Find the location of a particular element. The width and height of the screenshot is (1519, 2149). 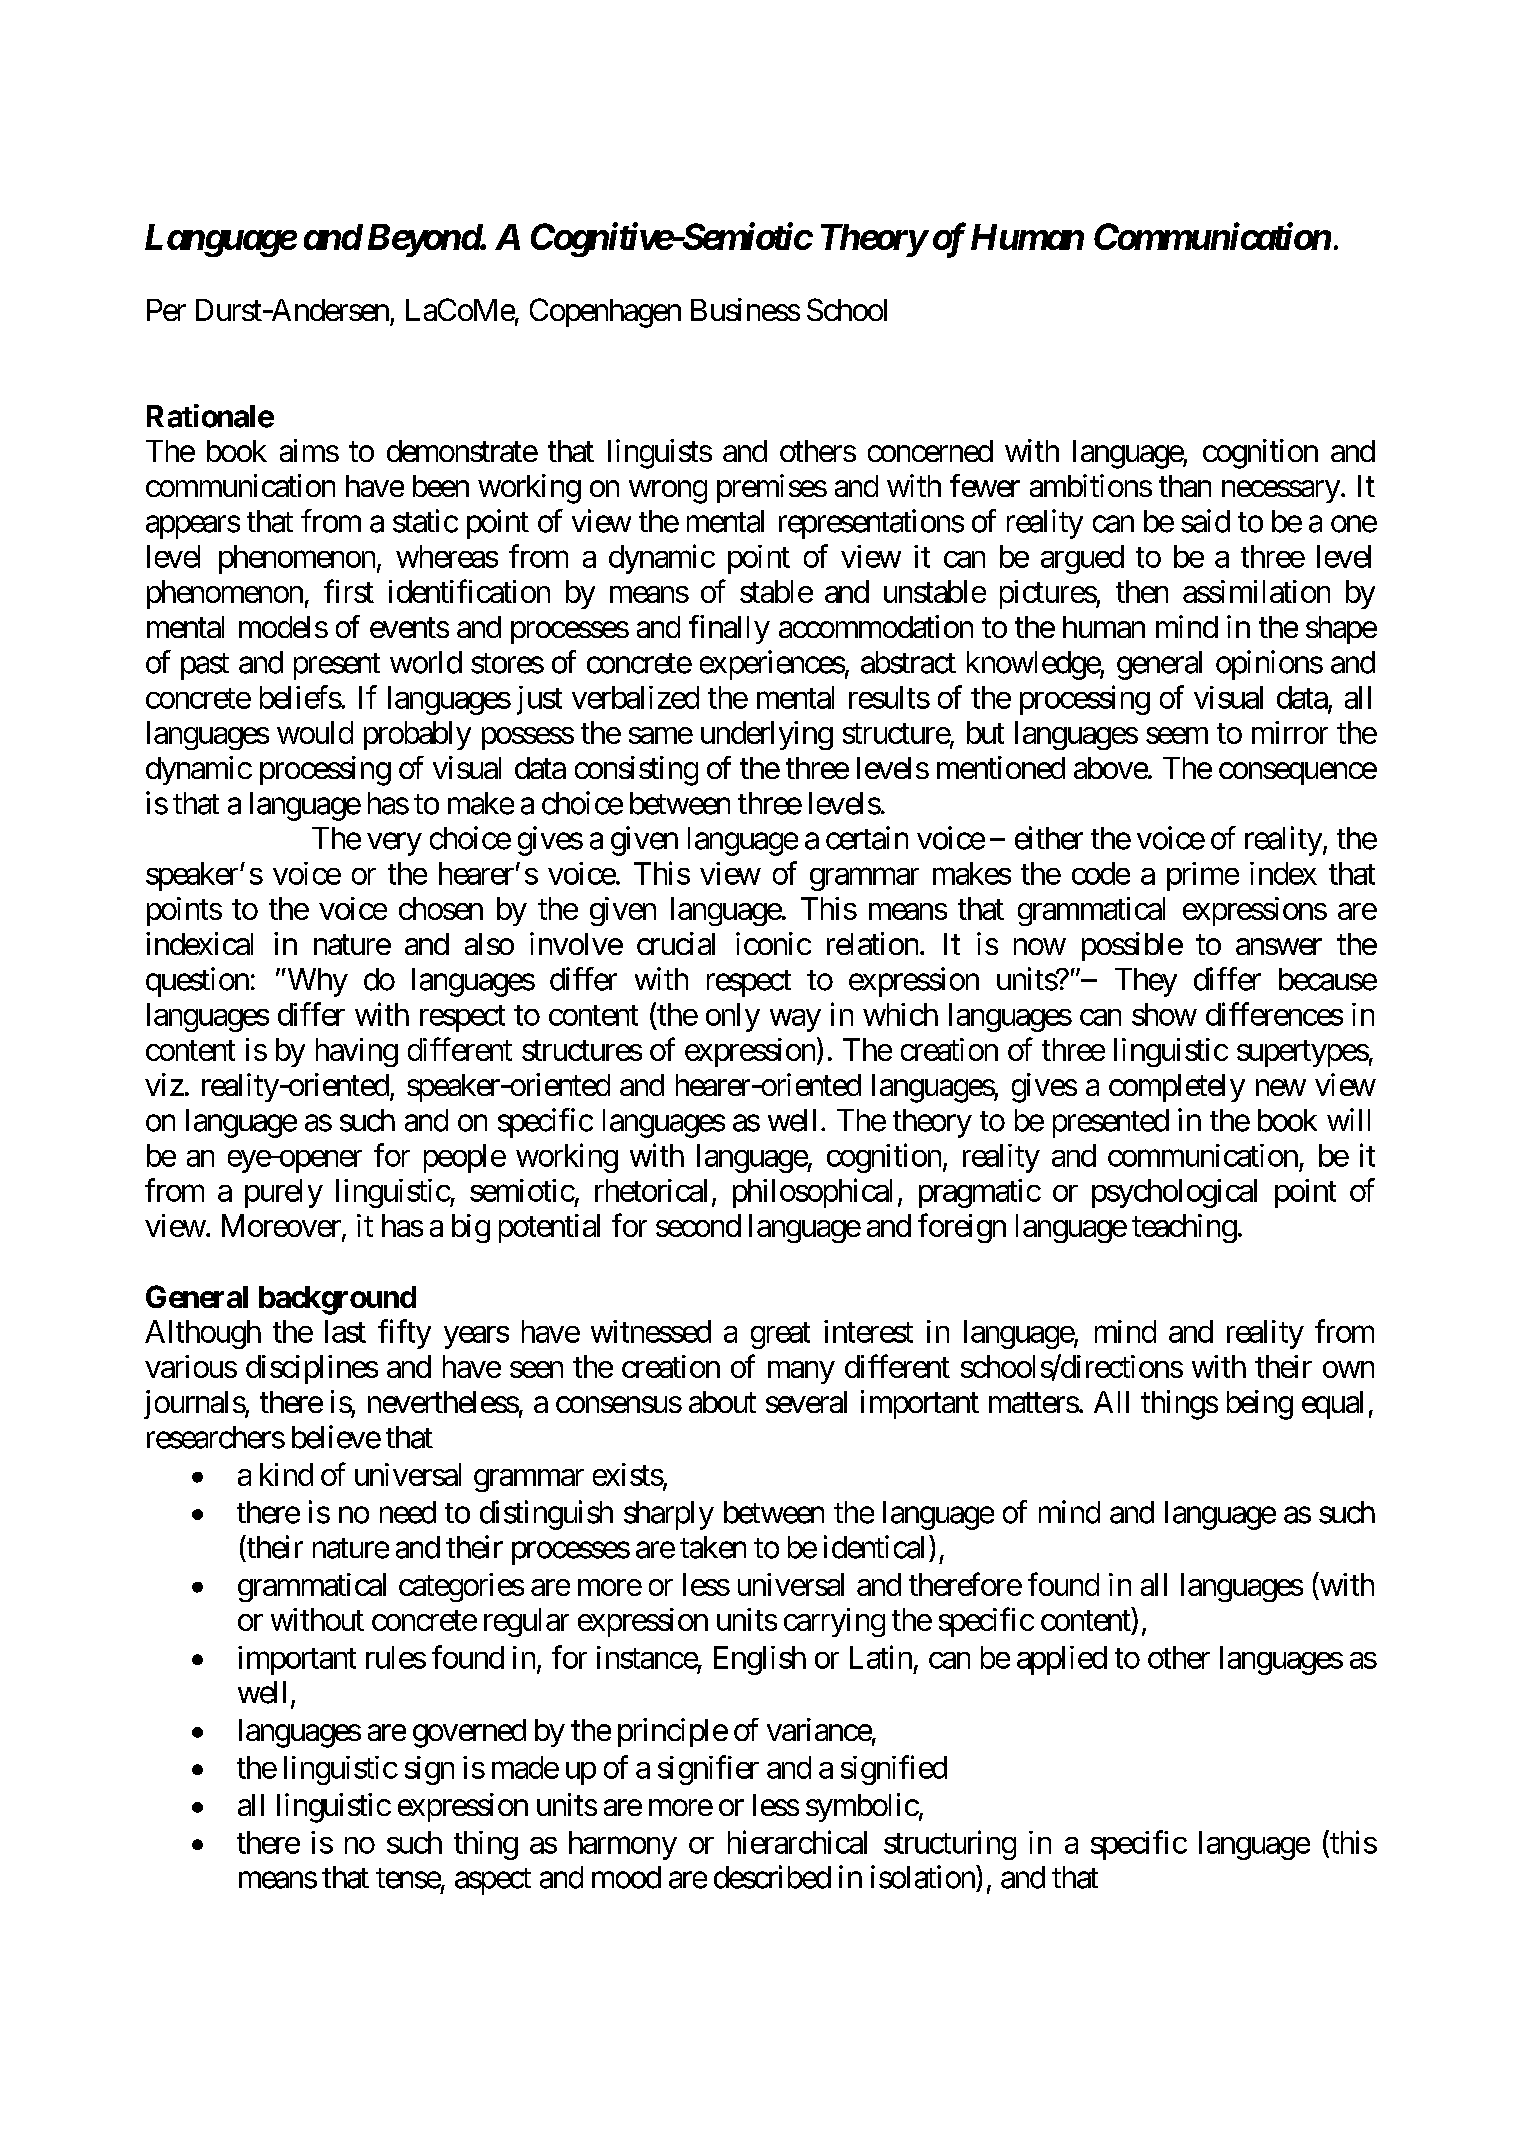

viz is located at coordinates (164, 1084).
